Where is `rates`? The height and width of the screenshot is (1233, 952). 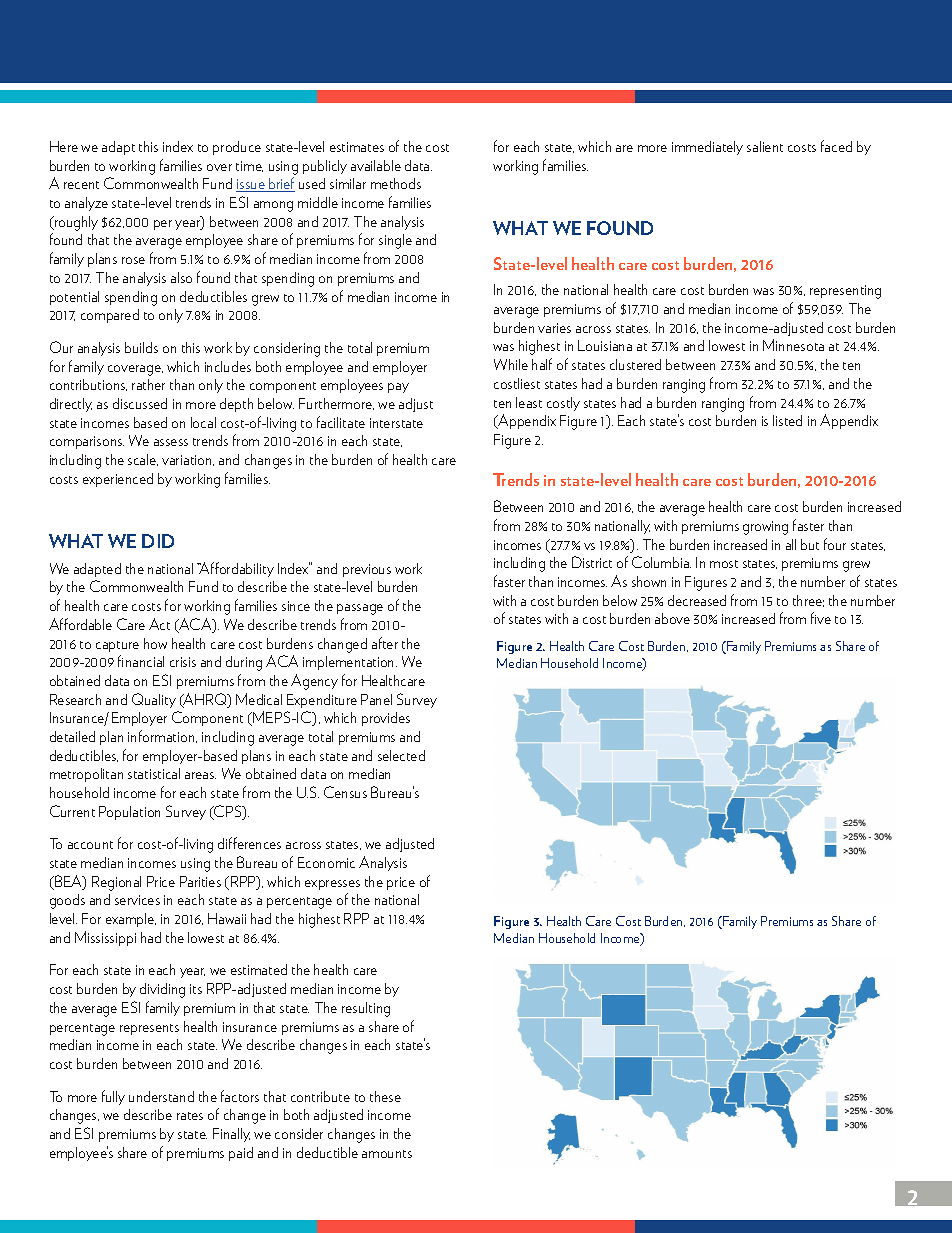 rates is located at coordinates (190, 1116).
